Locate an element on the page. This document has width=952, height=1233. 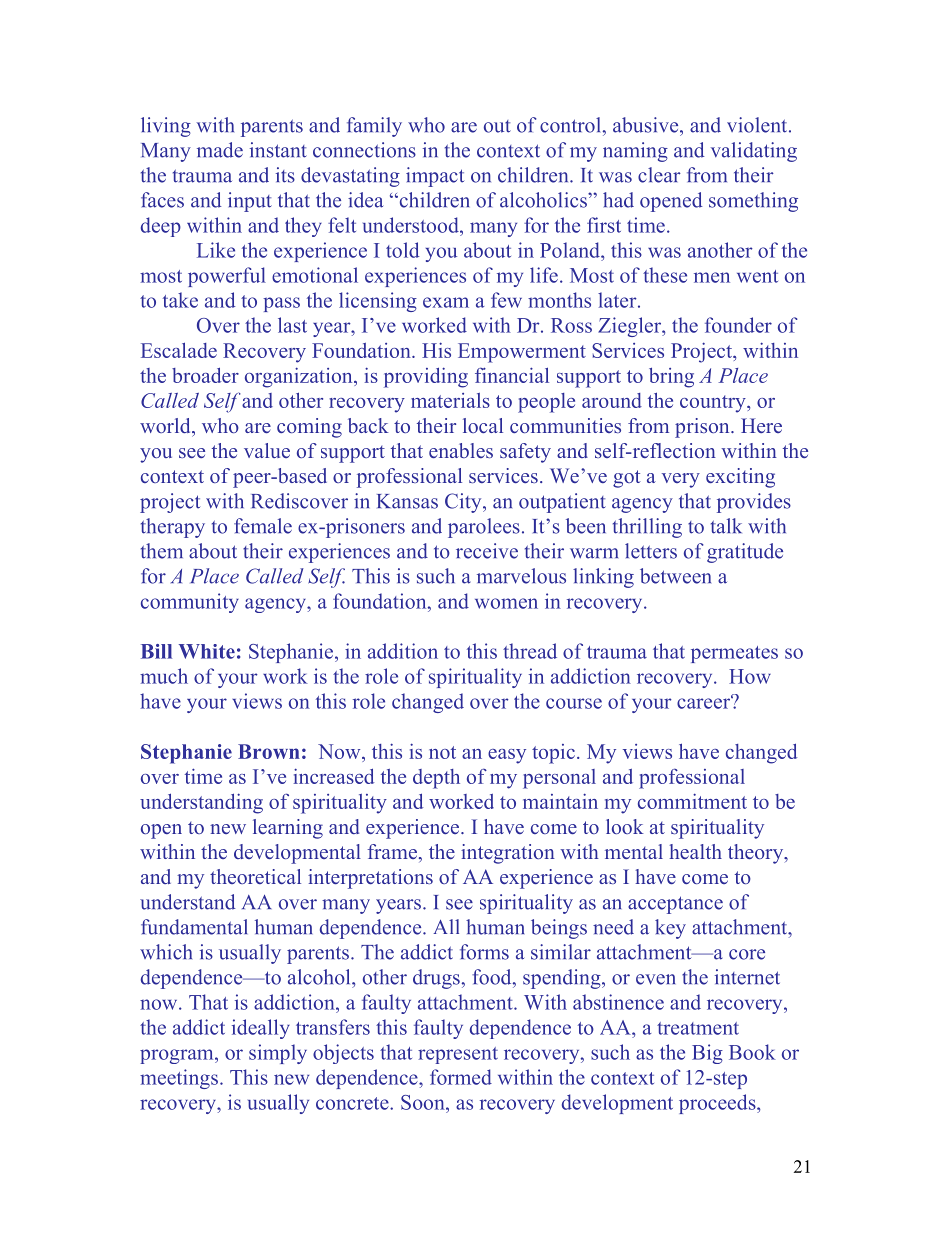
theoretical is located at coordinates (255, 876).
